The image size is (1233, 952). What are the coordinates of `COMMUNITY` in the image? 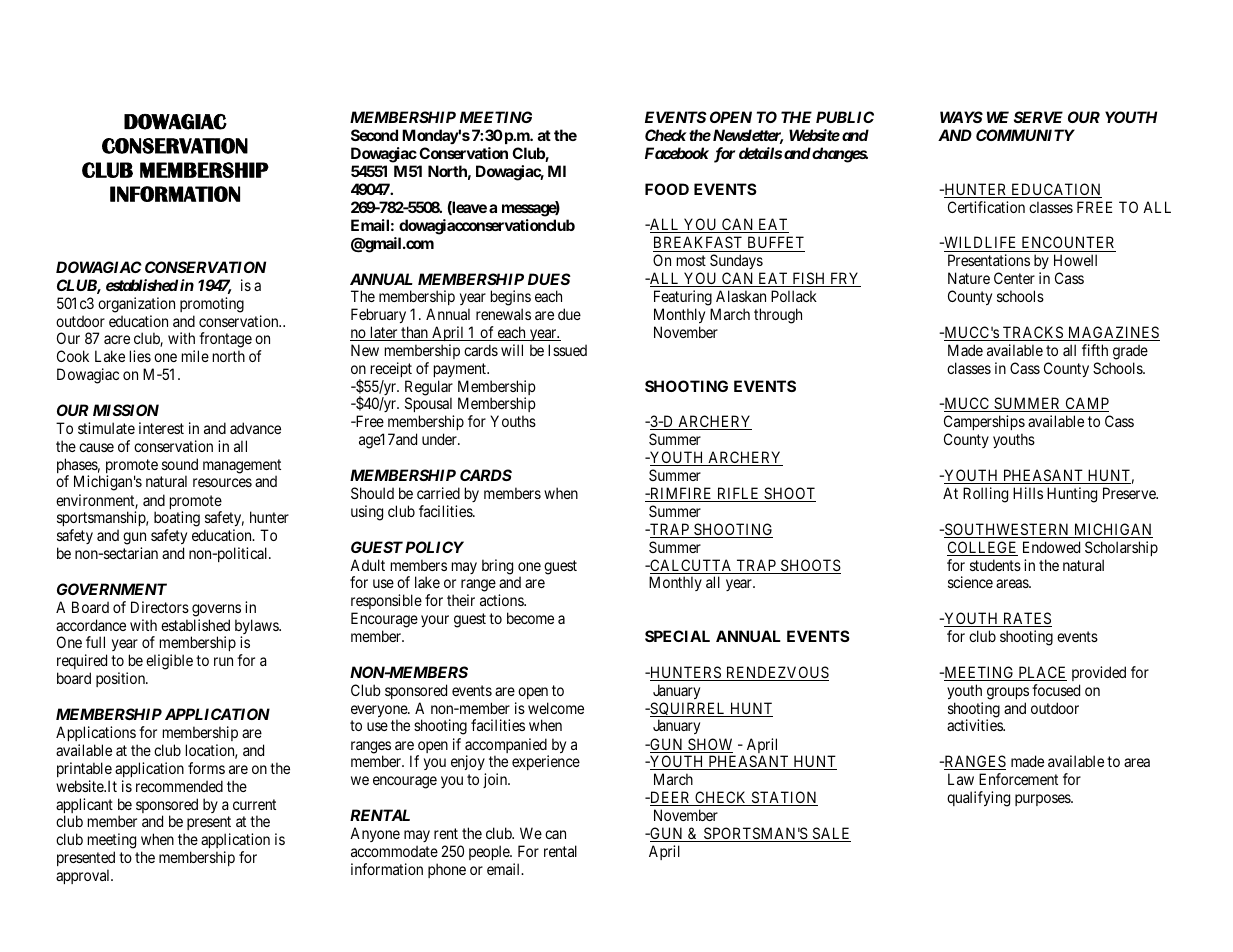 It's located at (1025, 135).
